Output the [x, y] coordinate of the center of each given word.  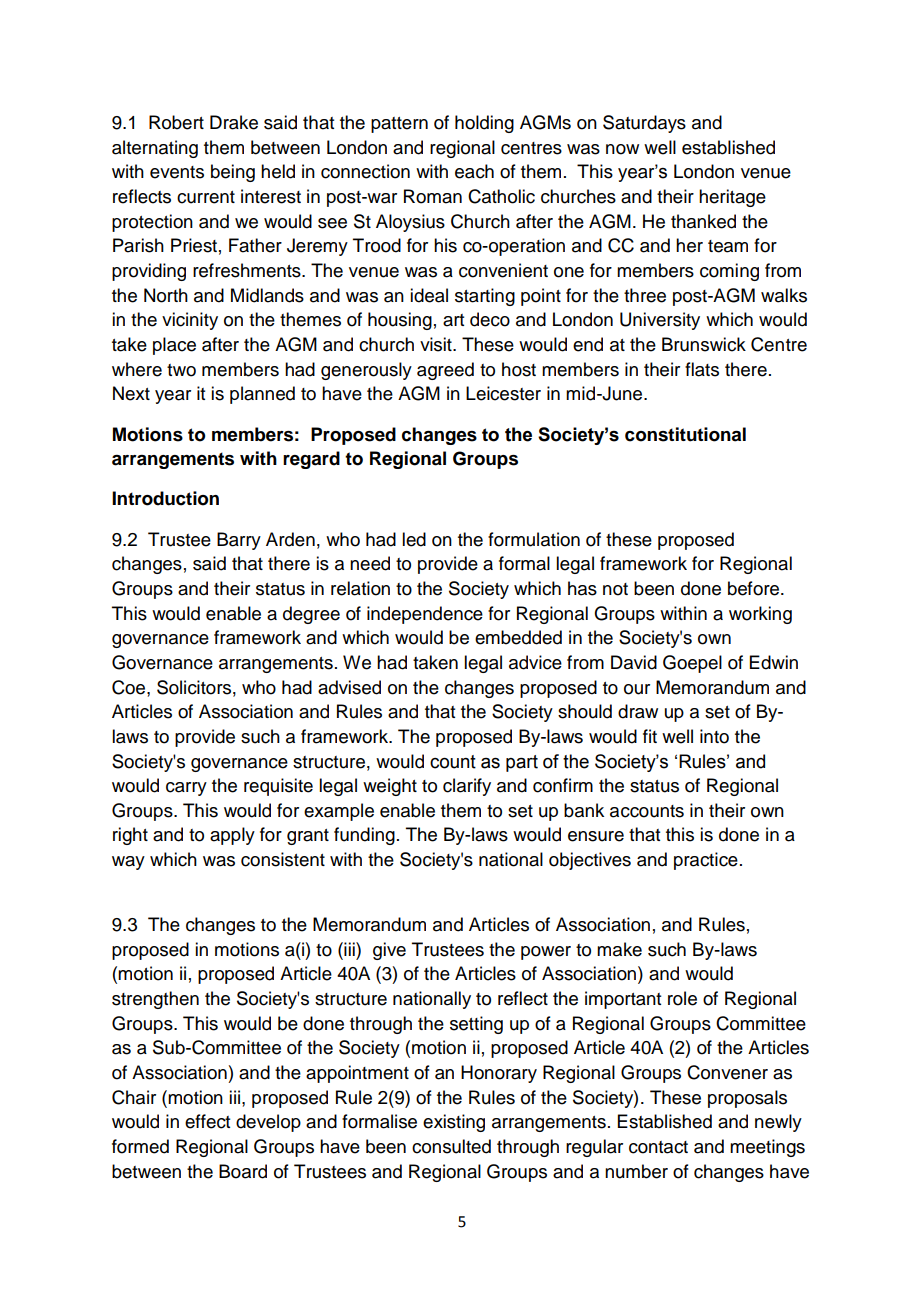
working [760, 615]
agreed [445, 371]
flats [702, 369]
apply [232, 836]
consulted [451, 1146]
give [389, 951]
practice [706, 861]
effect [207, 1121]
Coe [130, 687]
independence [425, 615]
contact [658, 1147]
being [233, 173]
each [474, 171]
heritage [732, 198]
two [181, 370]
